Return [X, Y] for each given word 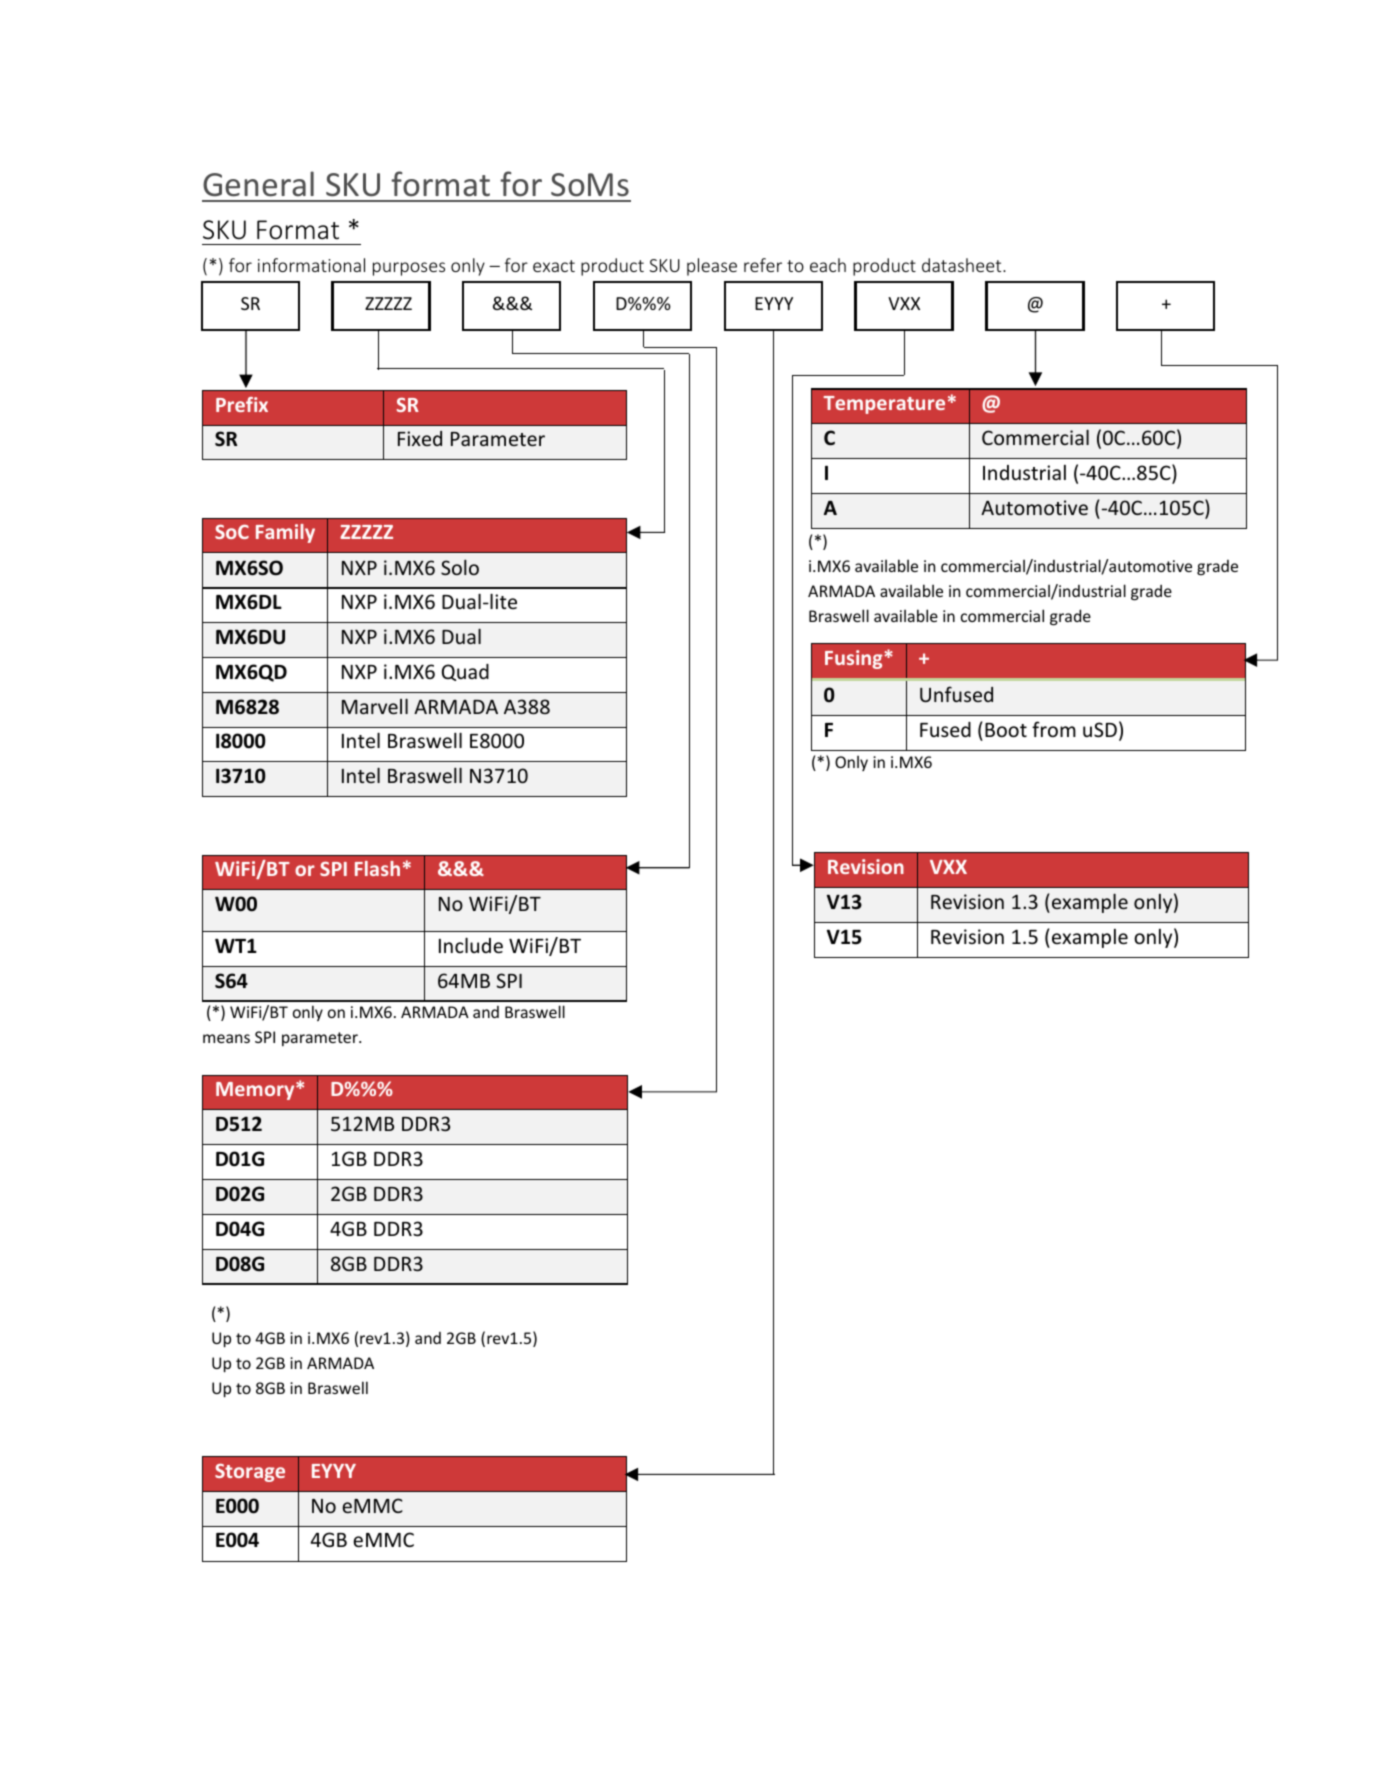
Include [471, 945]
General [258, 184]
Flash [377, 868]
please [712, 267]
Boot [1006, 730]
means [226, 1038]
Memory [256, 1091]
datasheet [963, 265]
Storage [250, 1472]
